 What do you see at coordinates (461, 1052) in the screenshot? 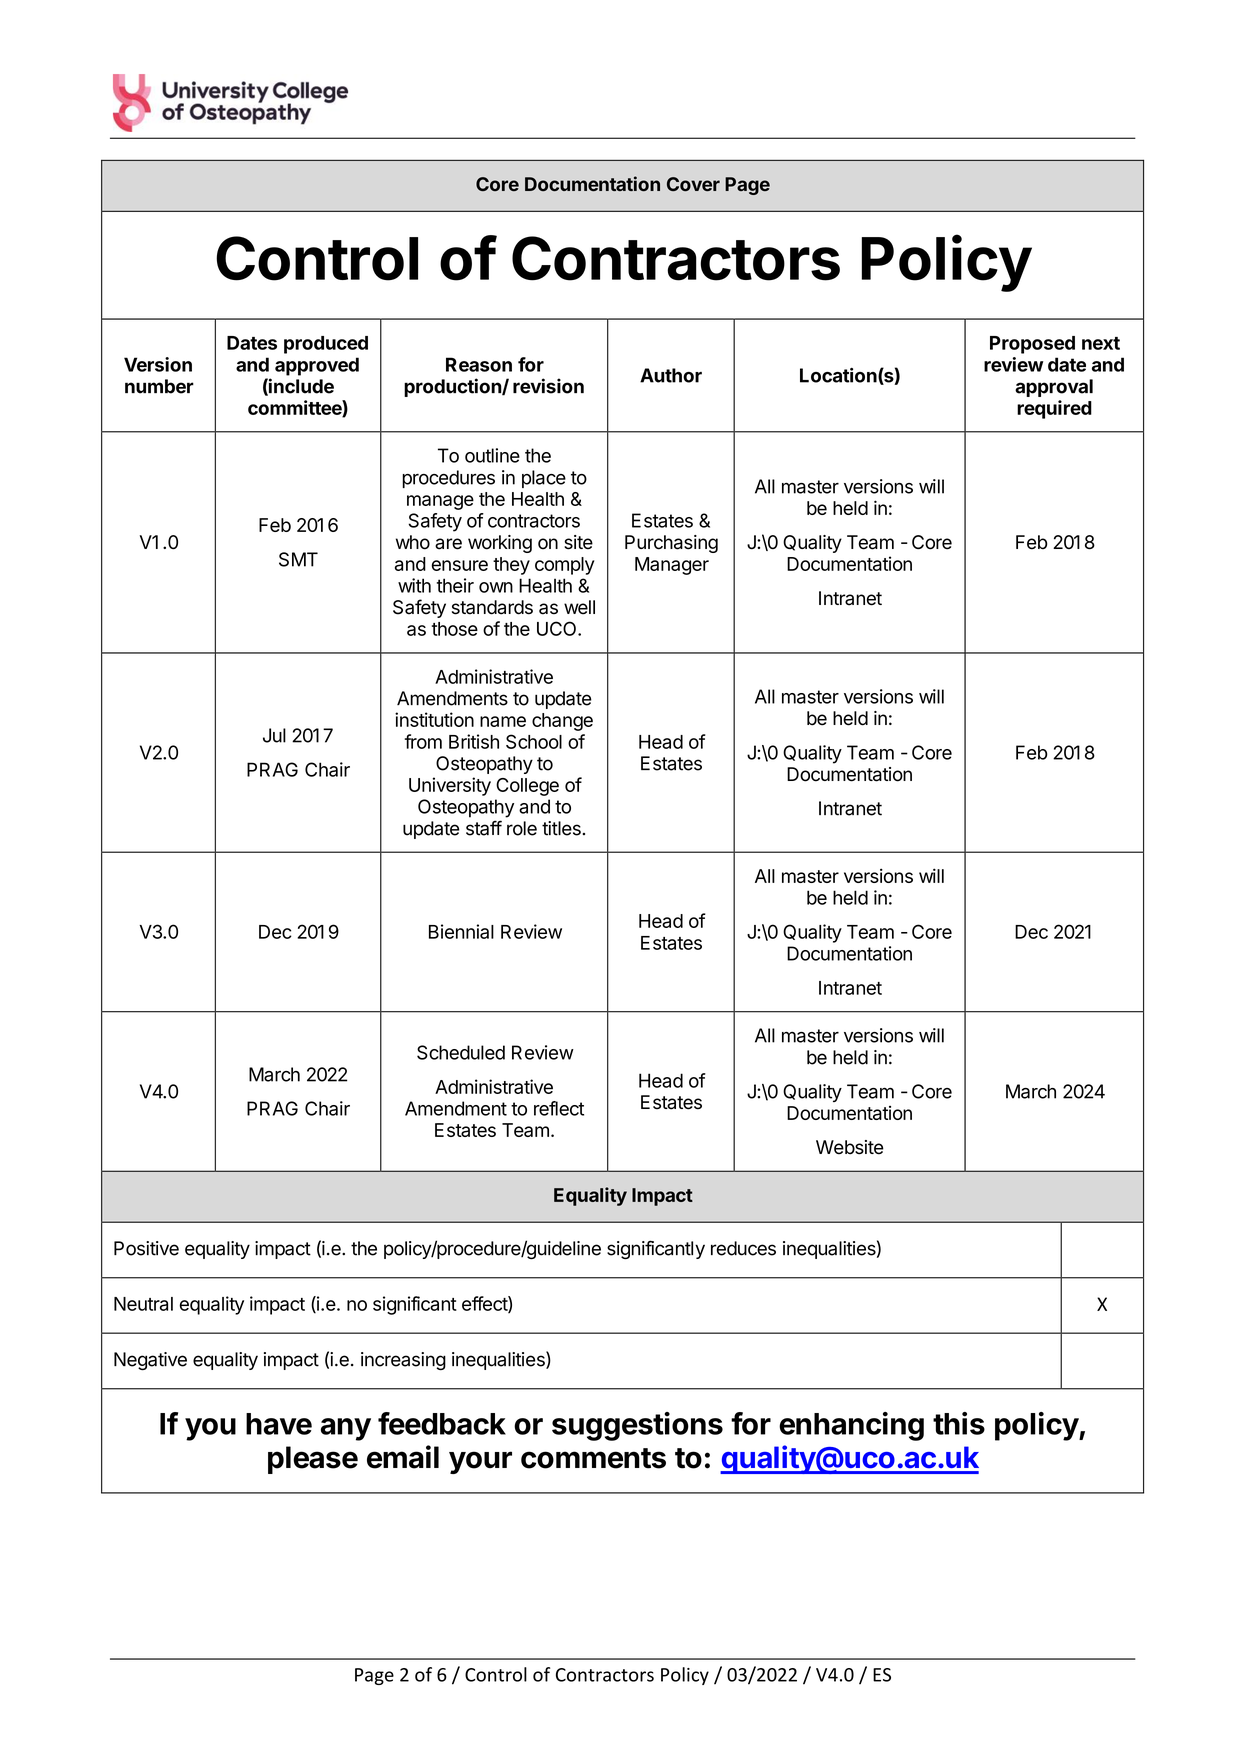
I see `Scheduled` at bounding box center [461, 1052].
